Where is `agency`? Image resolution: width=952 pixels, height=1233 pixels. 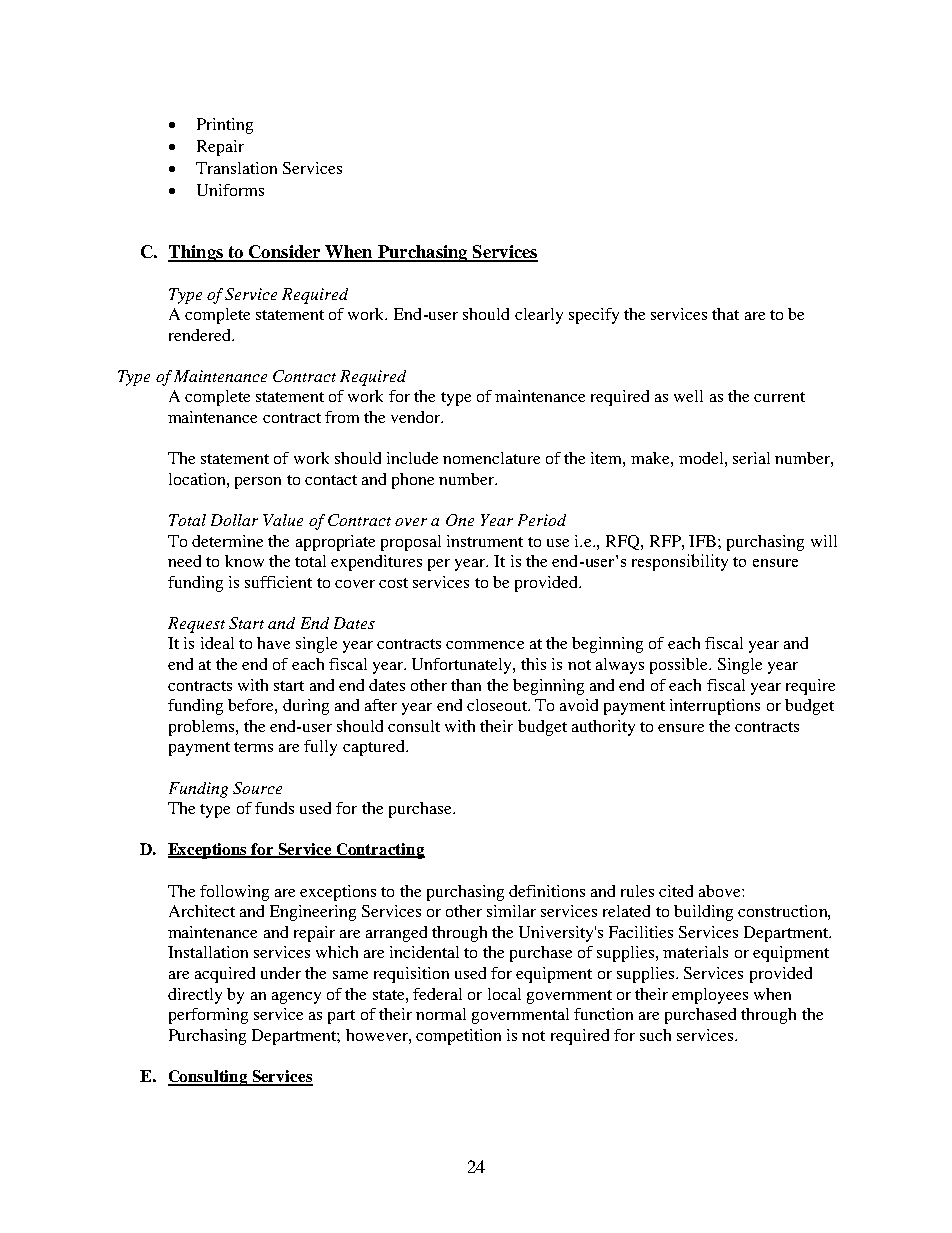 agency is located at coordinates (296, 998).
